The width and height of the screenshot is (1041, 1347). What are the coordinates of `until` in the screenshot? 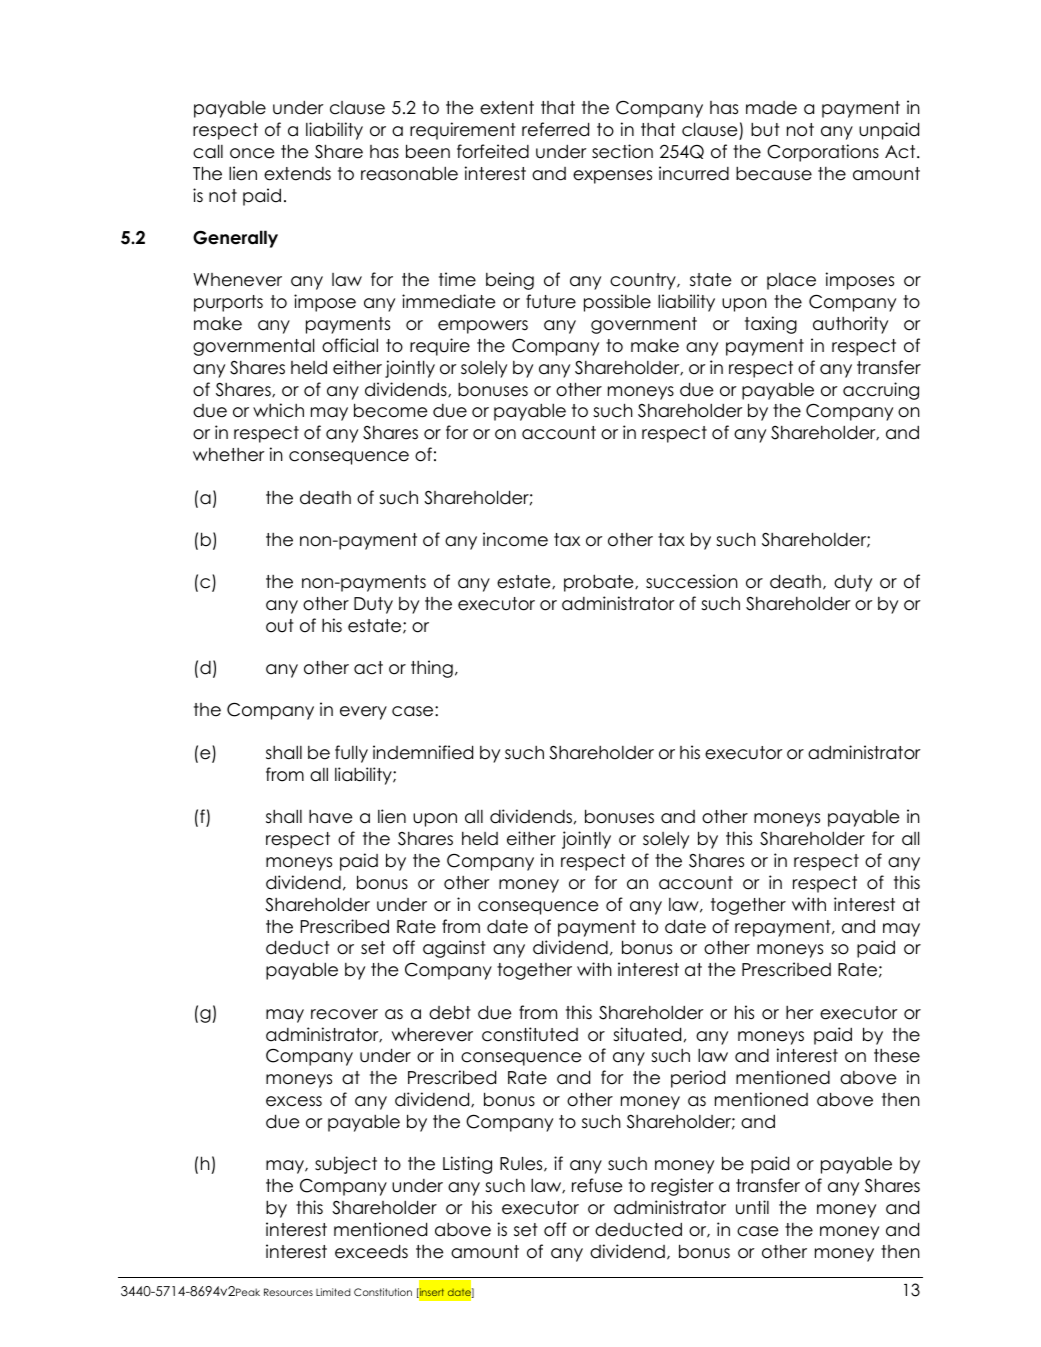 It's located at (752, 1207).
